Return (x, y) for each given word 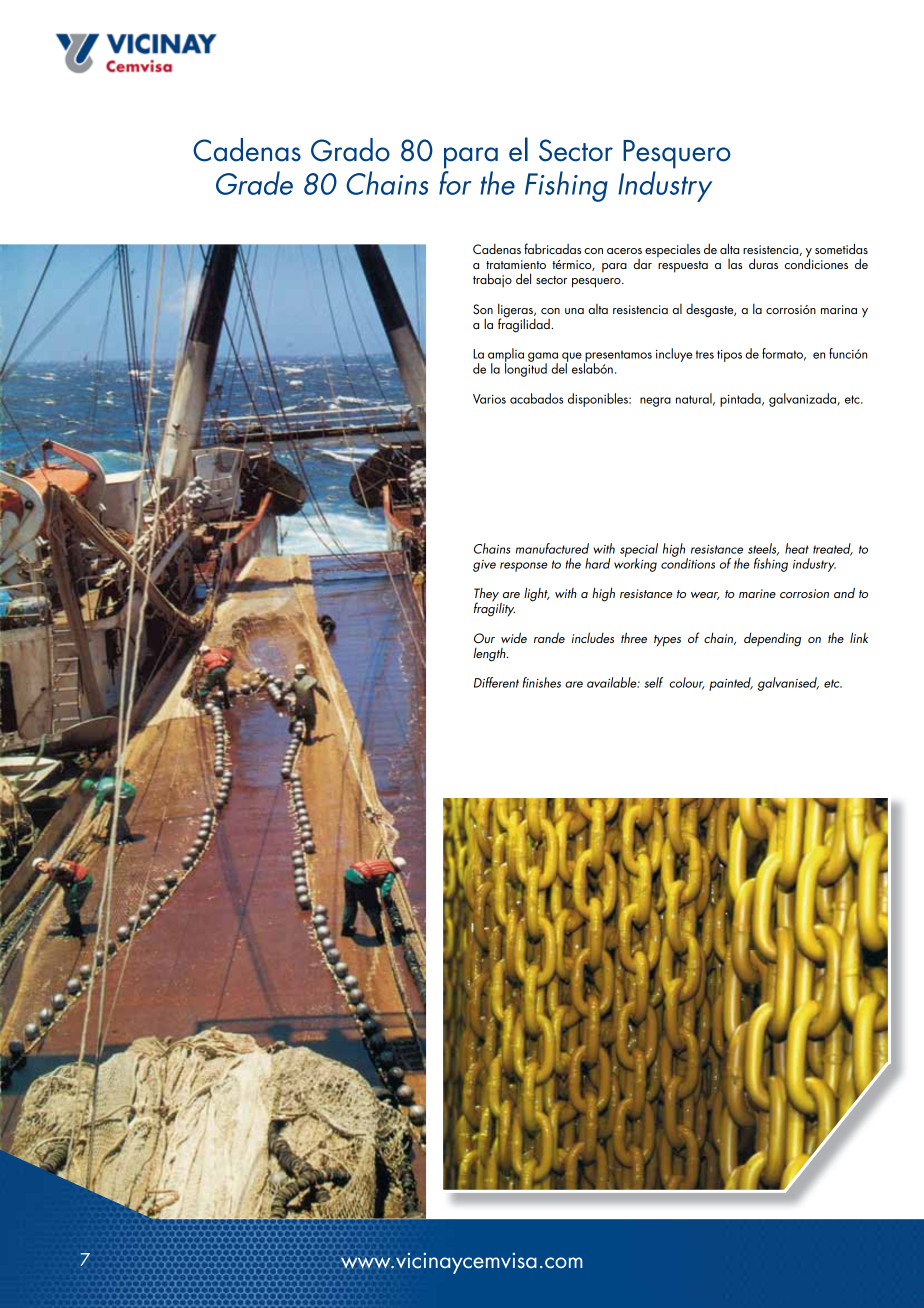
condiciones (816, 262)
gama (543, 358)
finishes (542, 682)
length (490, 655)
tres (705, 354)
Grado (350, 150)
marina (839, 309)
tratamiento (516, 264)
